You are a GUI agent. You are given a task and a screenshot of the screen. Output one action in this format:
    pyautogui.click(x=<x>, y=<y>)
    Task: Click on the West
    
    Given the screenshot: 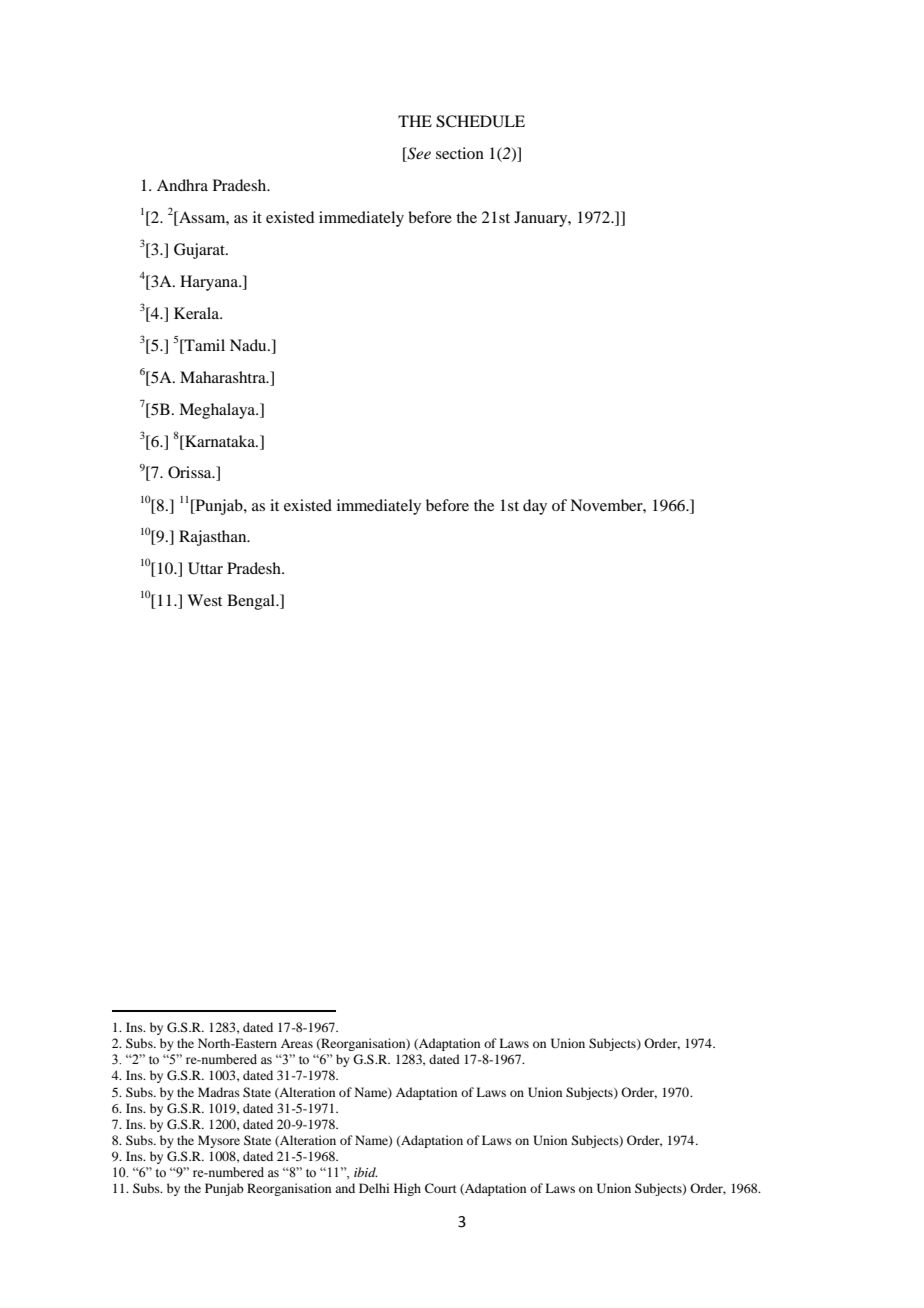 What is the action you would take?
    pyautogui.click(x=204, y=600)
